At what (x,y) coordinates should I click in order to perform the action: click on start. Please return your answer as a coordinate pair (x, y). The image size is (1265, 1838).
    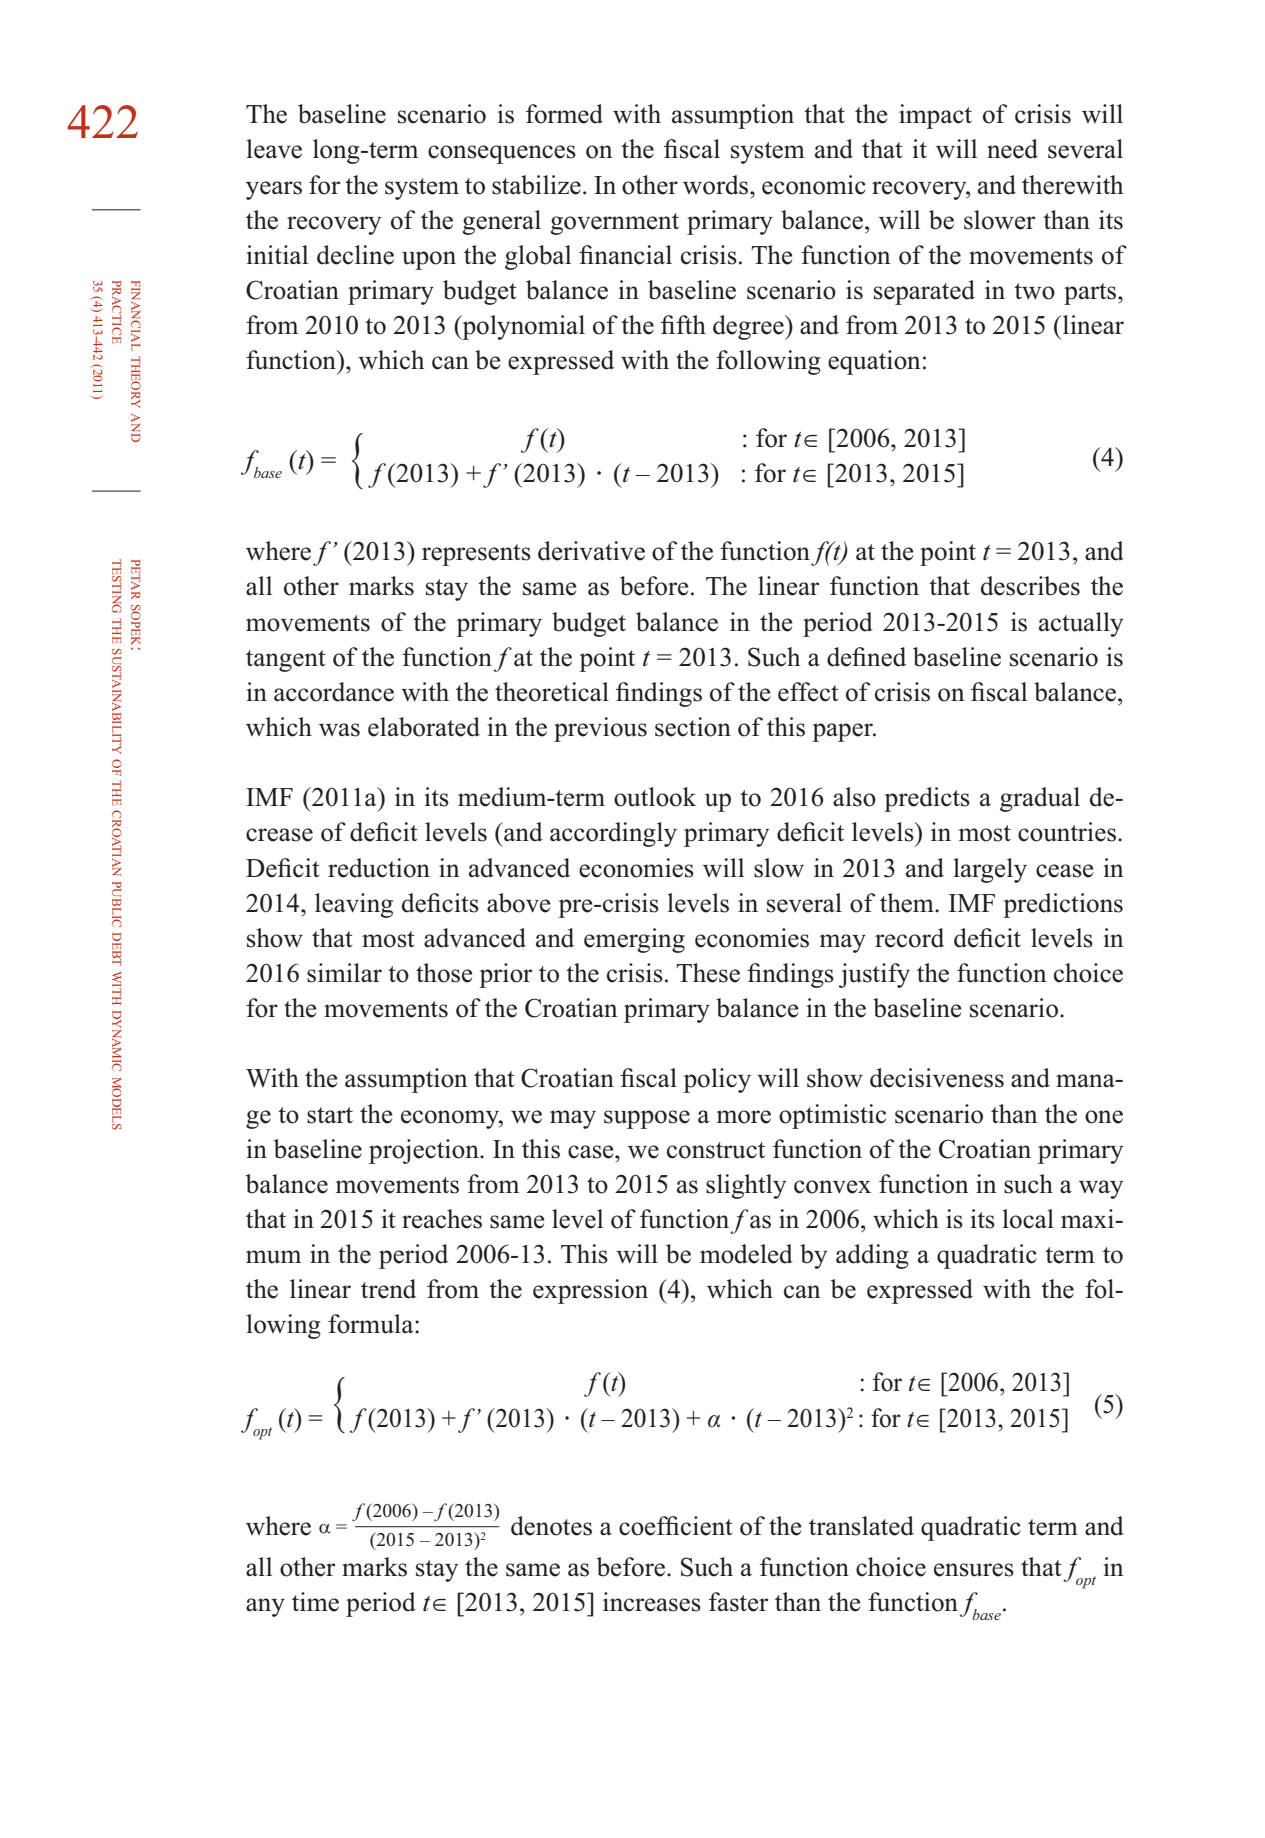
    Looking at the image, I should click on (330, 1115).
